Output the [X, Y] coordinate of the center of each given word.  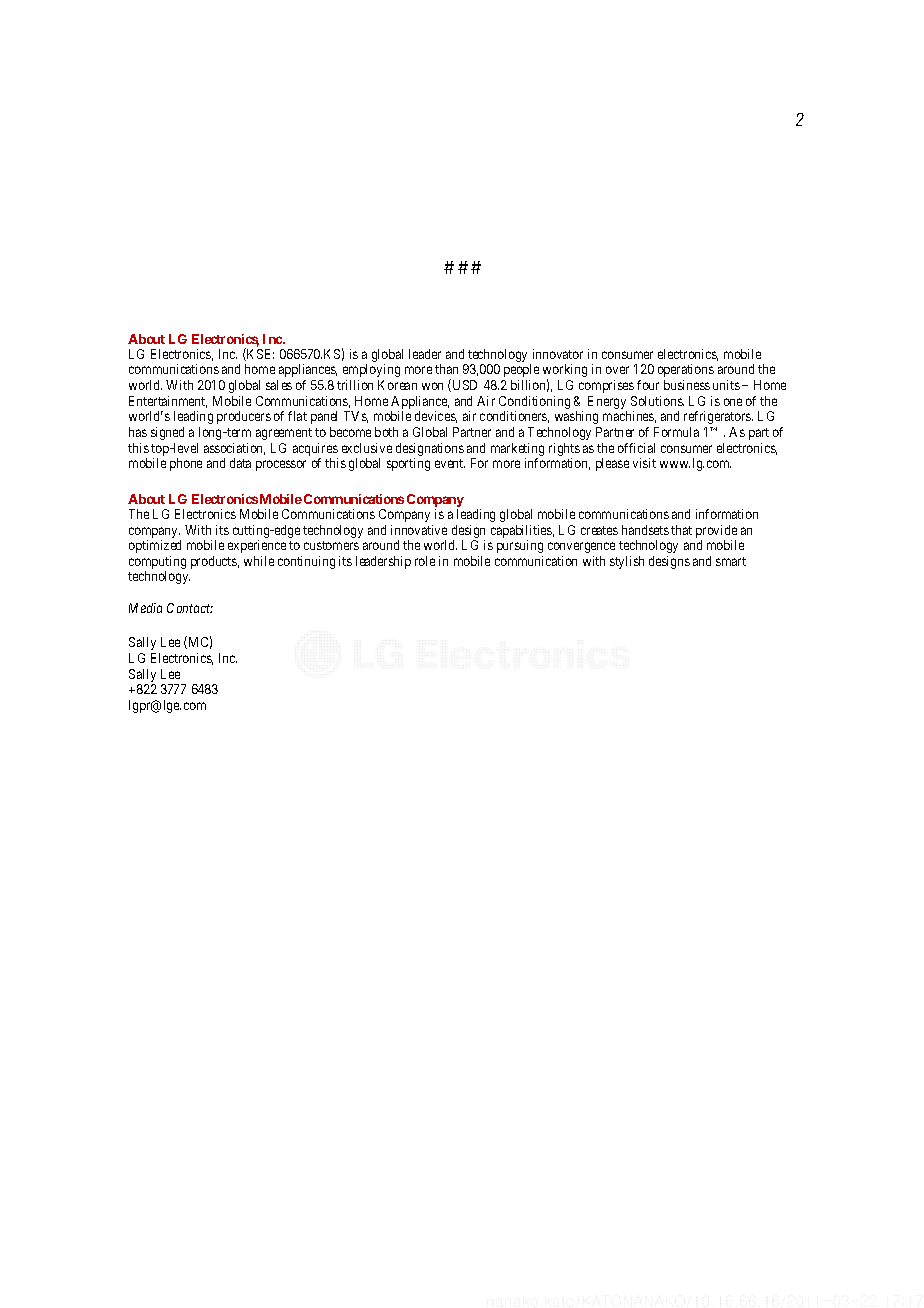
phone [186, 464]
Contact [190, 608]
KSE [259, 354]
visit [644, 463]
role [425, 561]
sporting [408, 464]
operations [686, 370]
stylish [627, 562]
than [446, 369]
